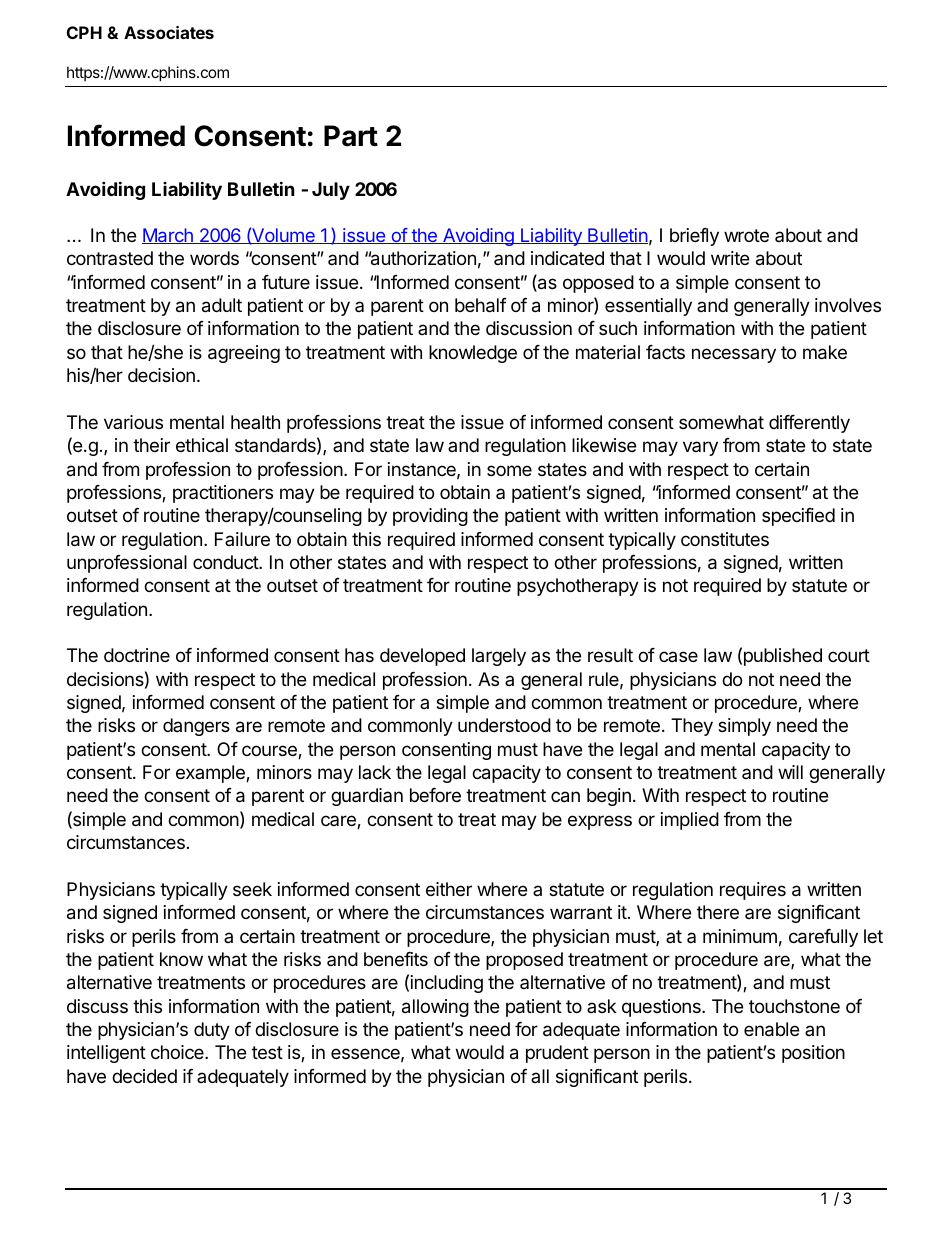 Image resolution: width=952 pixels, height=1233 pixels. What do you see at coordinates (178, 1052) in the screenshot?
I see `choice` at bounding box center [178, 1052].
